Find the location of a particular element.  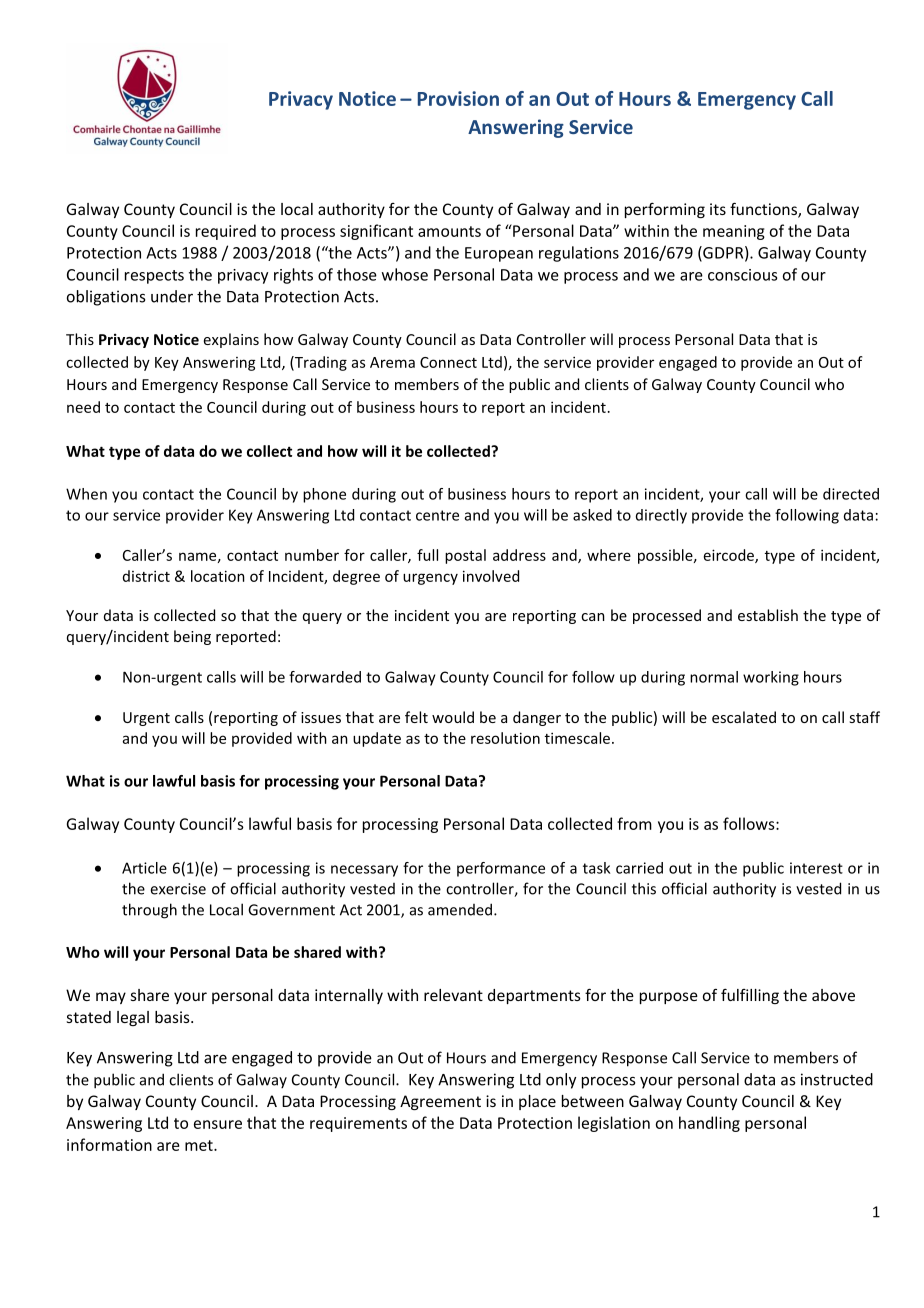

functions is located at coordinates (764, 210).
